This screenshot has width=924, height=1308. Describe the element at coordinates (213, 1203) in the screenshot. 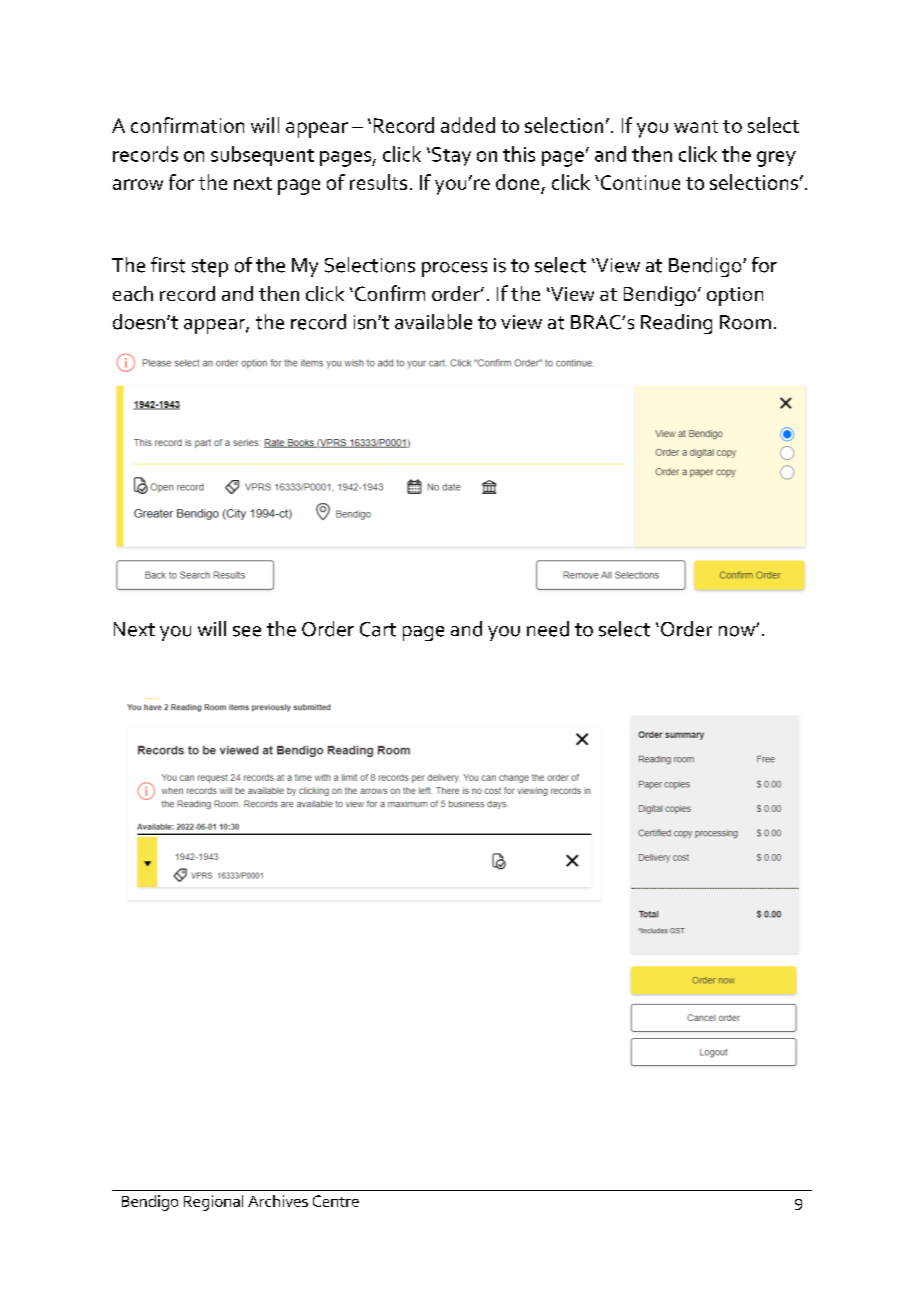

I see `Regional` at that location.
